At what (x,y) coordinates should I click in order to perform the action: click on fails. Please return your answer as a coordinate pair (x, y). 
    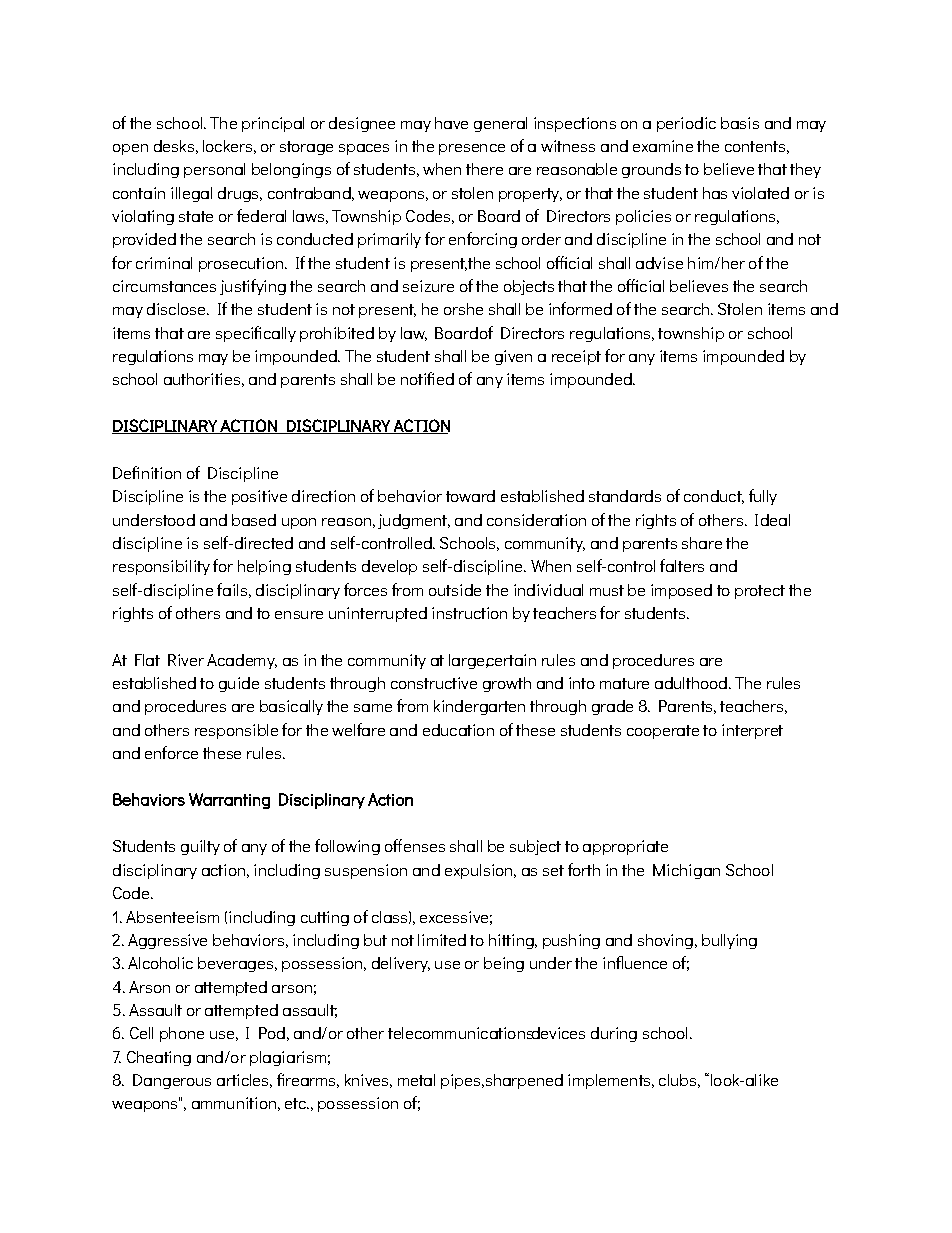
    Looking at the image, I should click on (232, 589).
